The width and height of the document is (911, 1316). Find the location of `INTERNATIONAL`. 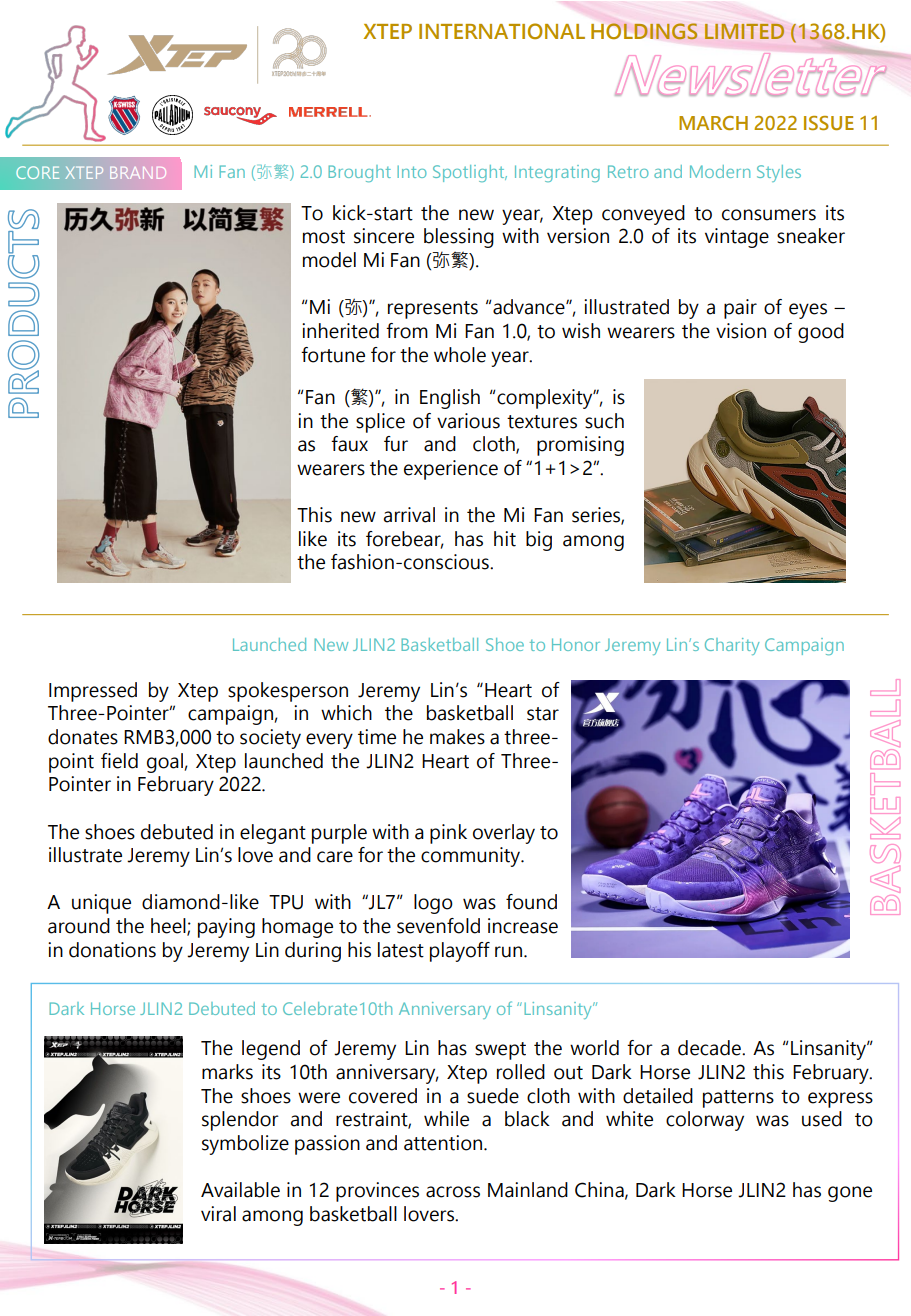

INTERNATIONAL is located at coordinates (502, 31).
